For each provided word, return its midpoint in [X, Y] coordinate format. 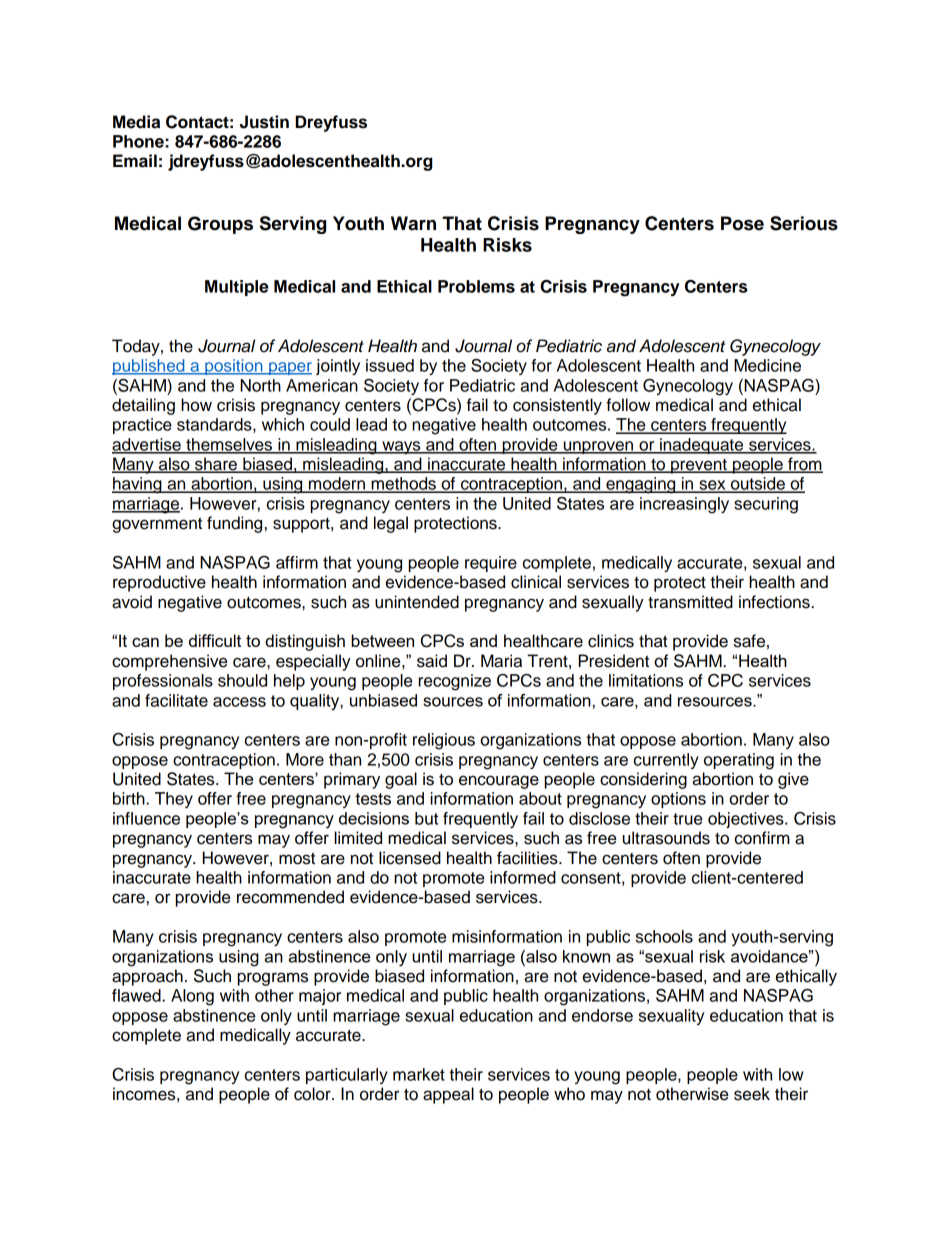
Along [192, 997]
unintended [417, 602]
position [234, 367]
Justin [264, 122]
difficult [215, 640]
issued [390, 365]
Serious [804, 223]
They [174, 800]
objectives [747, 820]
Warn [413, 223]
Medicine [767, 365]
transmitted [690, 602]
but [426, 818]
